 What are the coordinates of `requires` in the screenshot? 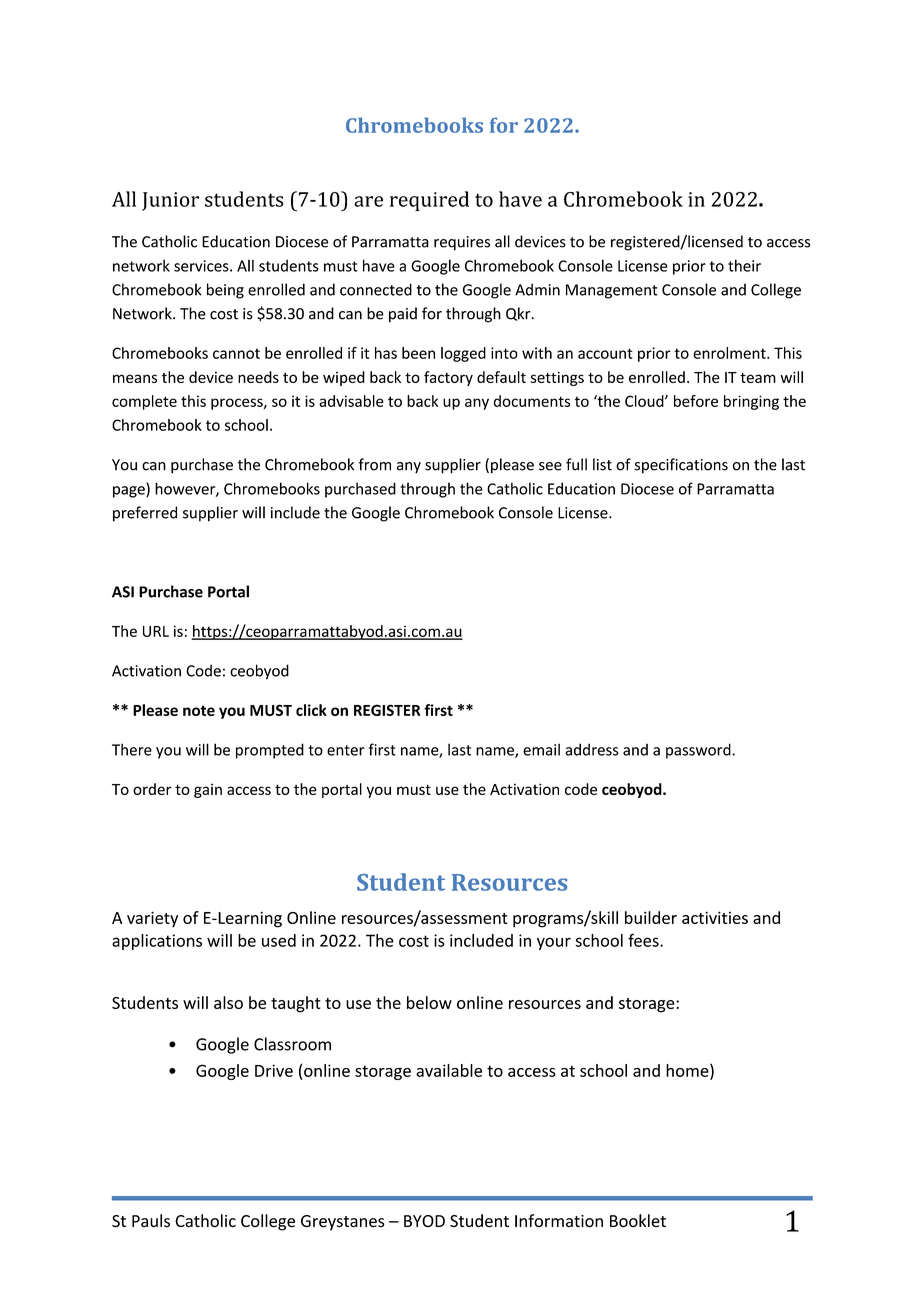 It's located at (462, 243).
